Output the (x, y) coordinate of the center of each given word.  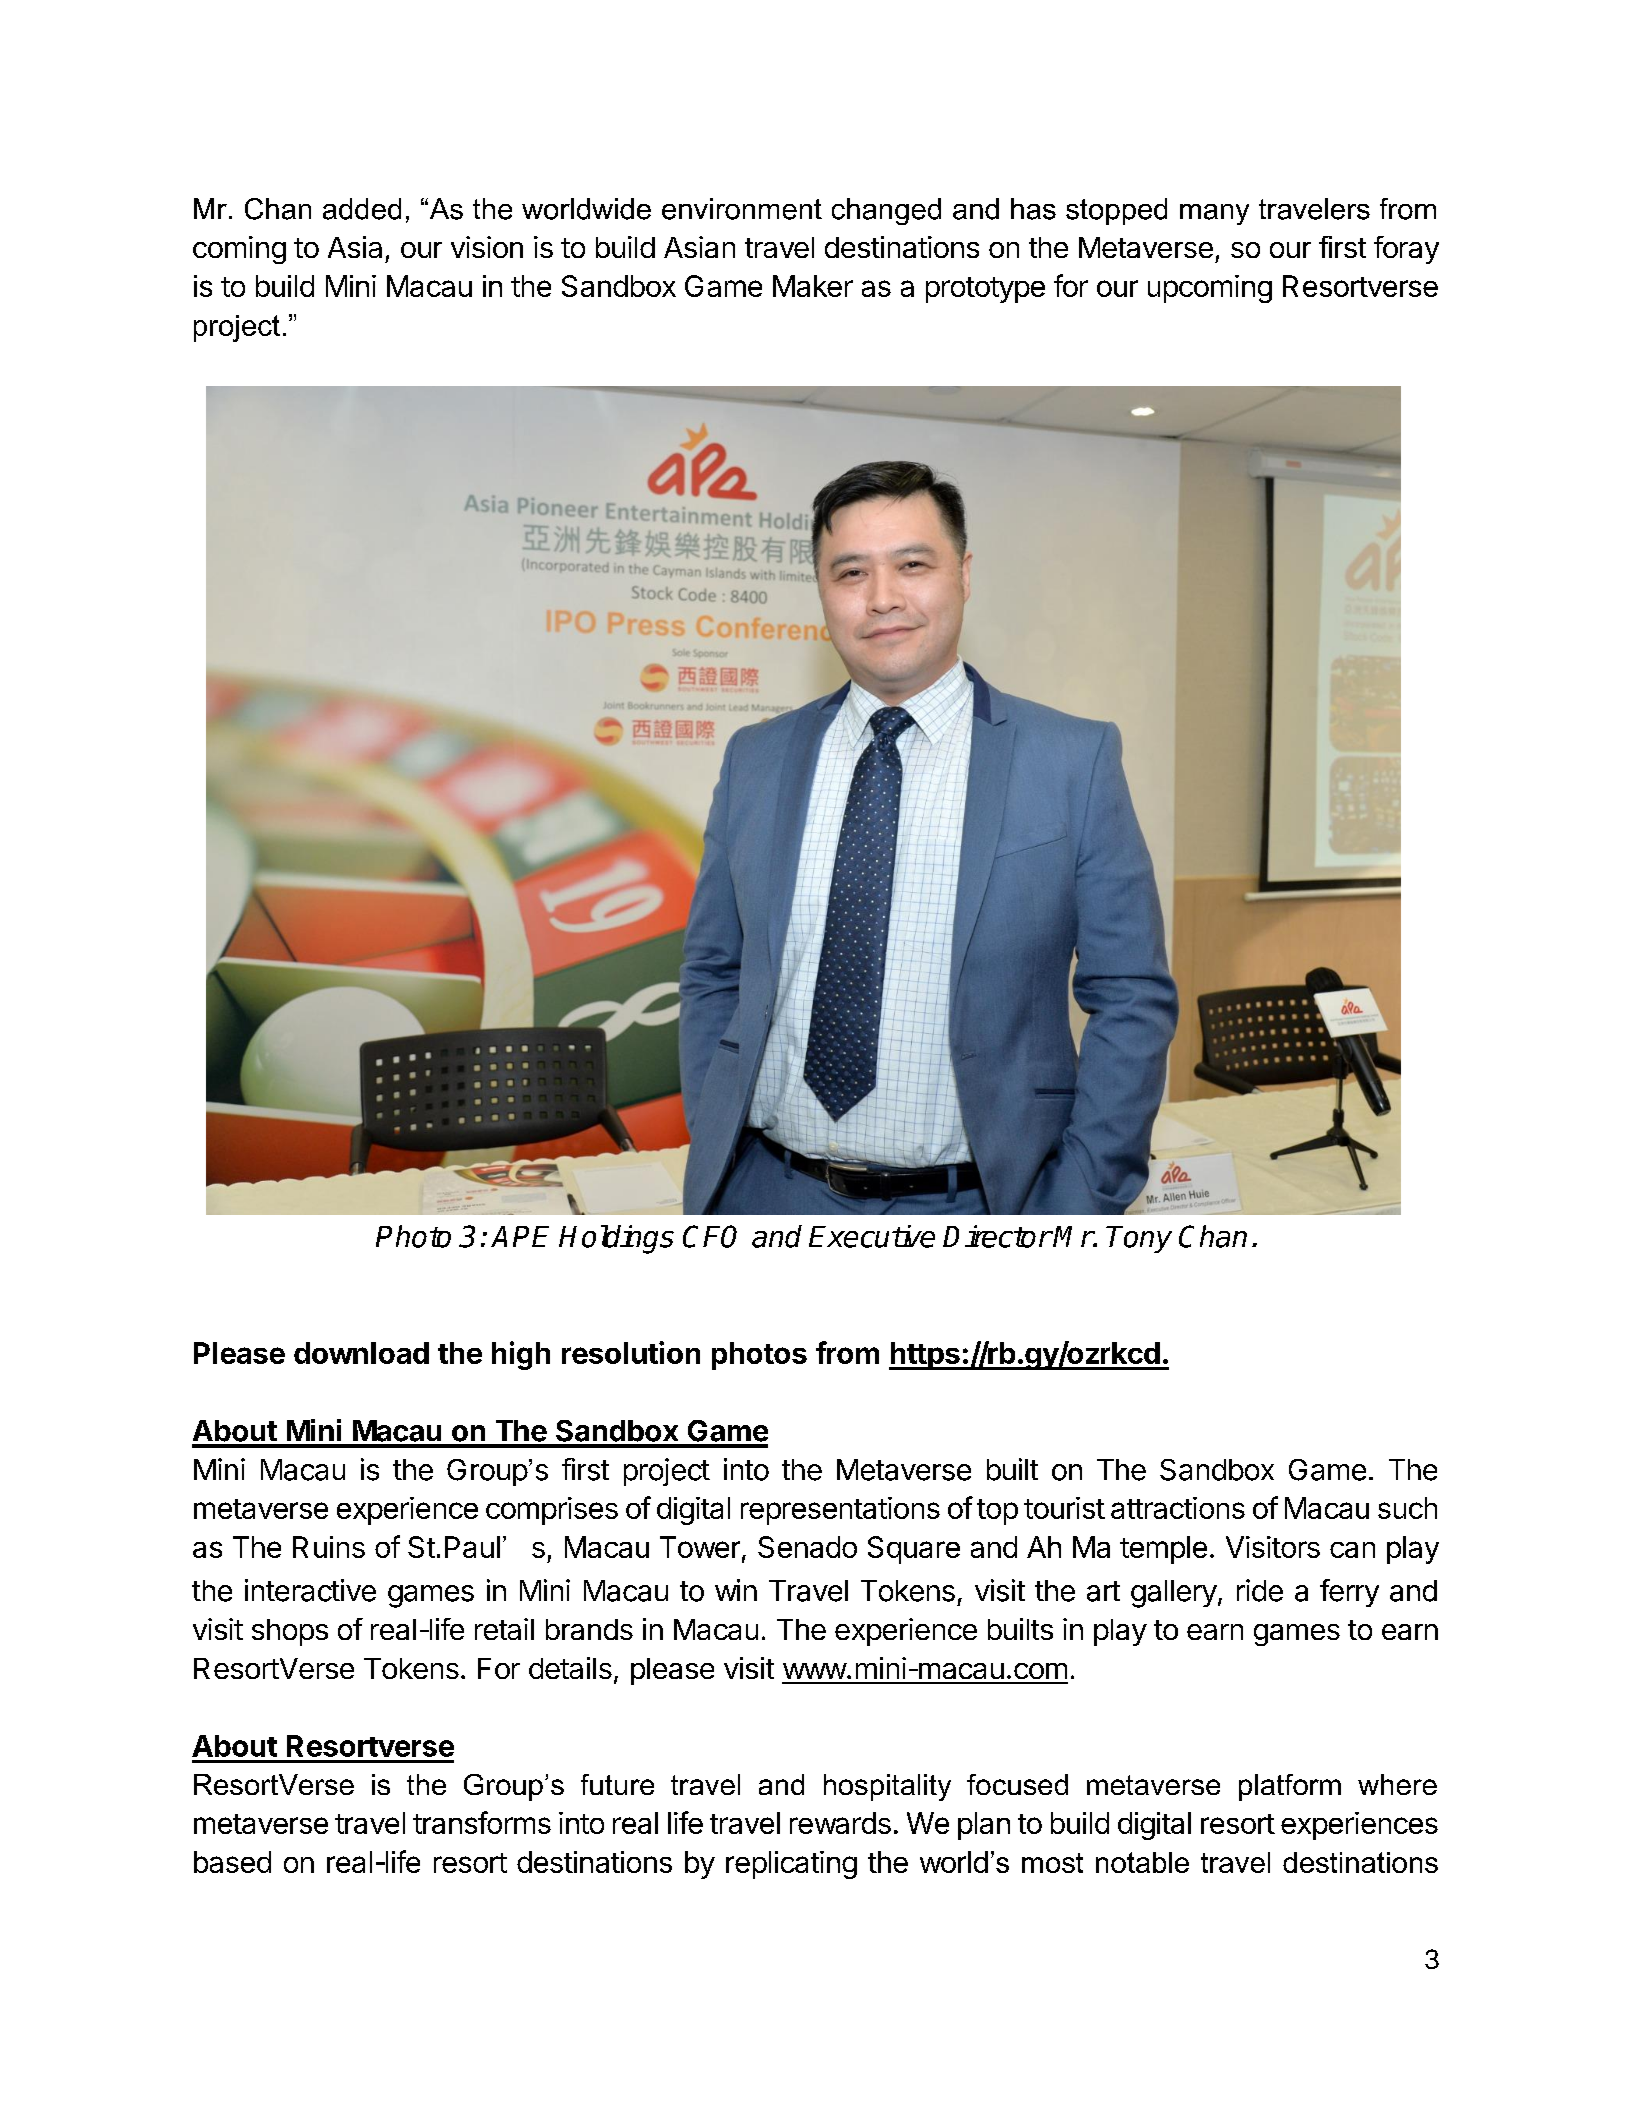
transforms (482, 1822)
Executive (872, 1236)
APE (520, 1236)
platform (1290, 1787)
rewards (840, 1823)
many (1214, 214)
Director (997, 1236)
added (362, 209)
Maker (813, 286)
